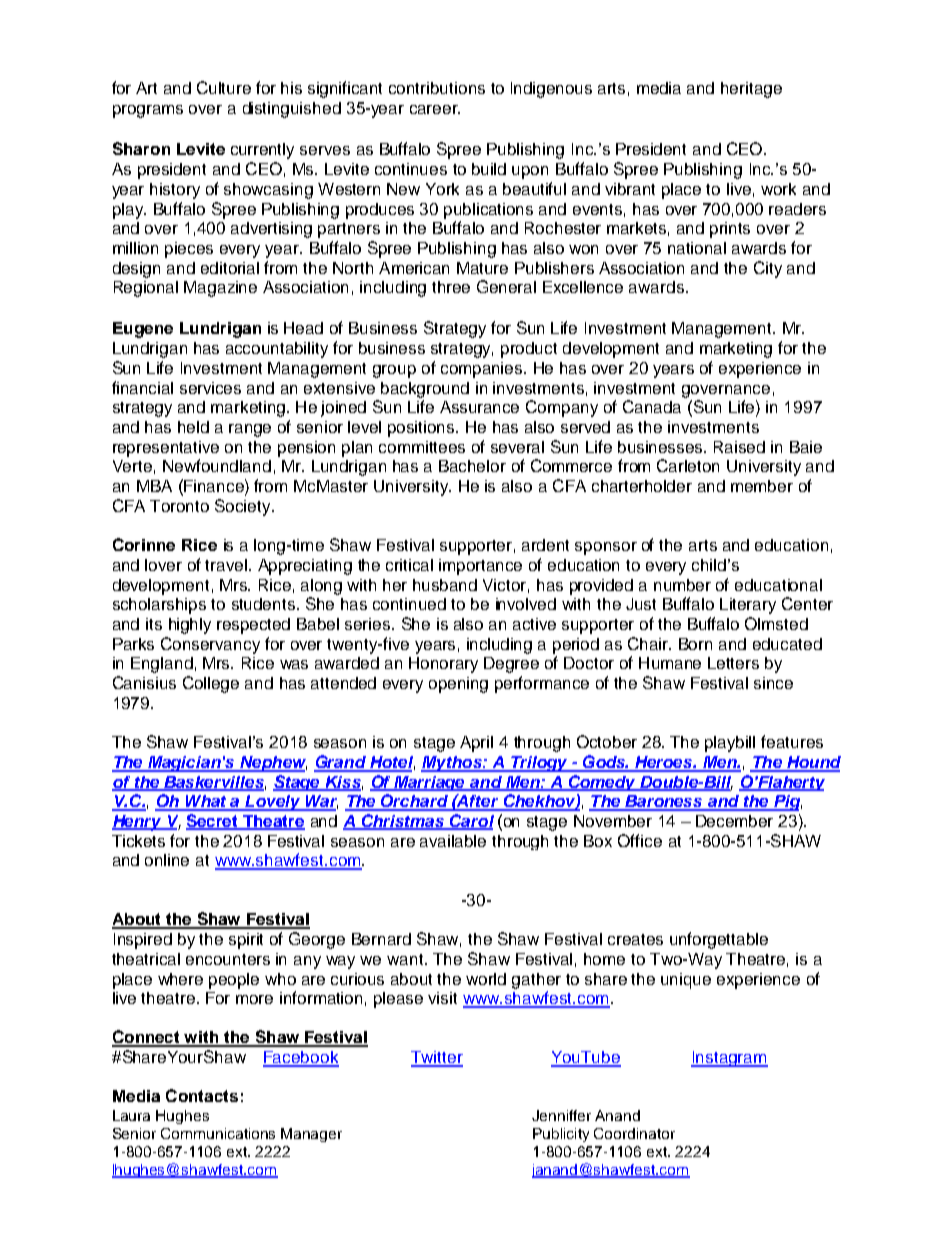 The image size is (952, 1233). What do you see at coordinates (472, 466) in the document?
I see `Bachelor` at bounding box center [472, 466].
